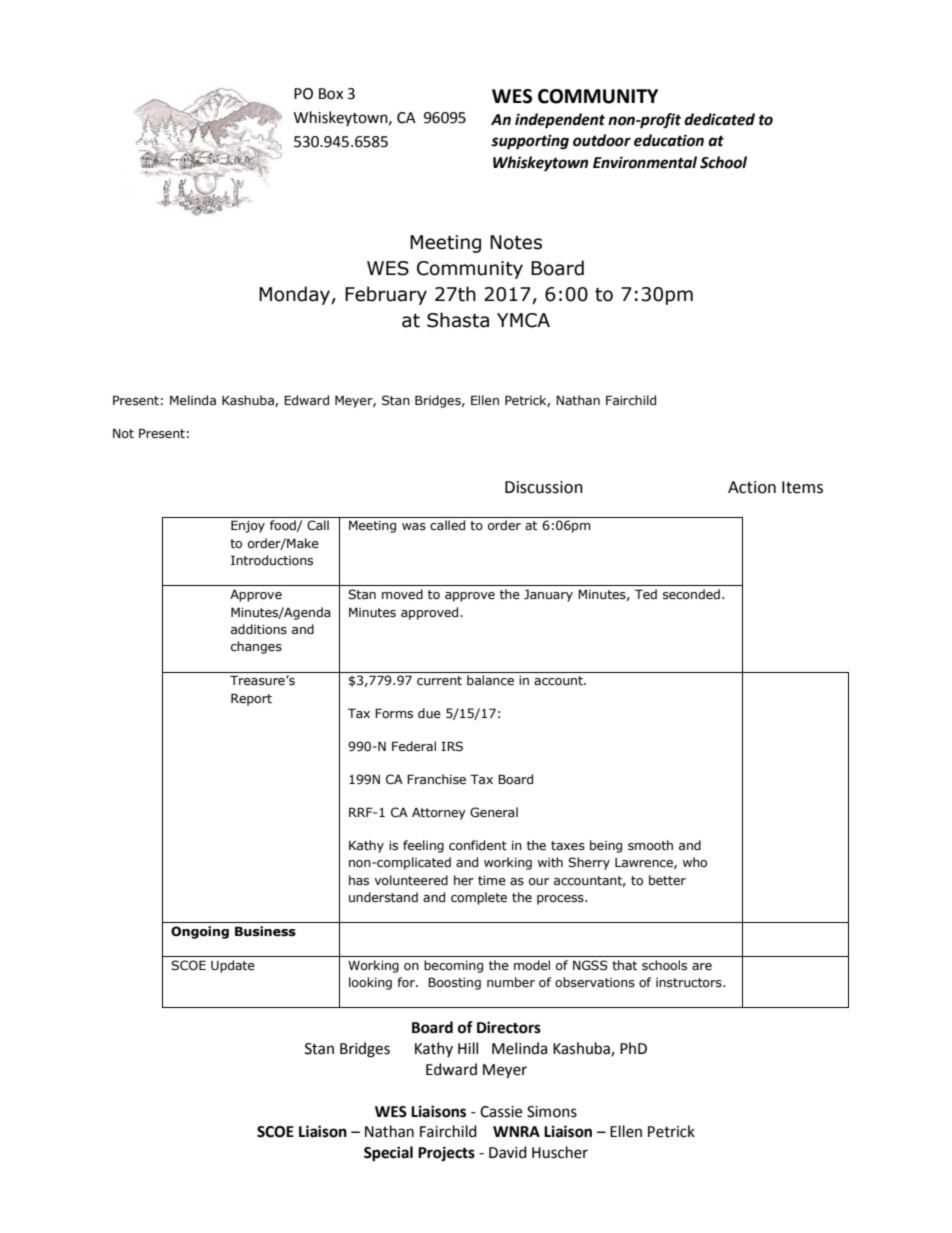  Describe the element at coordinates (695, 862) in the image. I see `who` at that location.
